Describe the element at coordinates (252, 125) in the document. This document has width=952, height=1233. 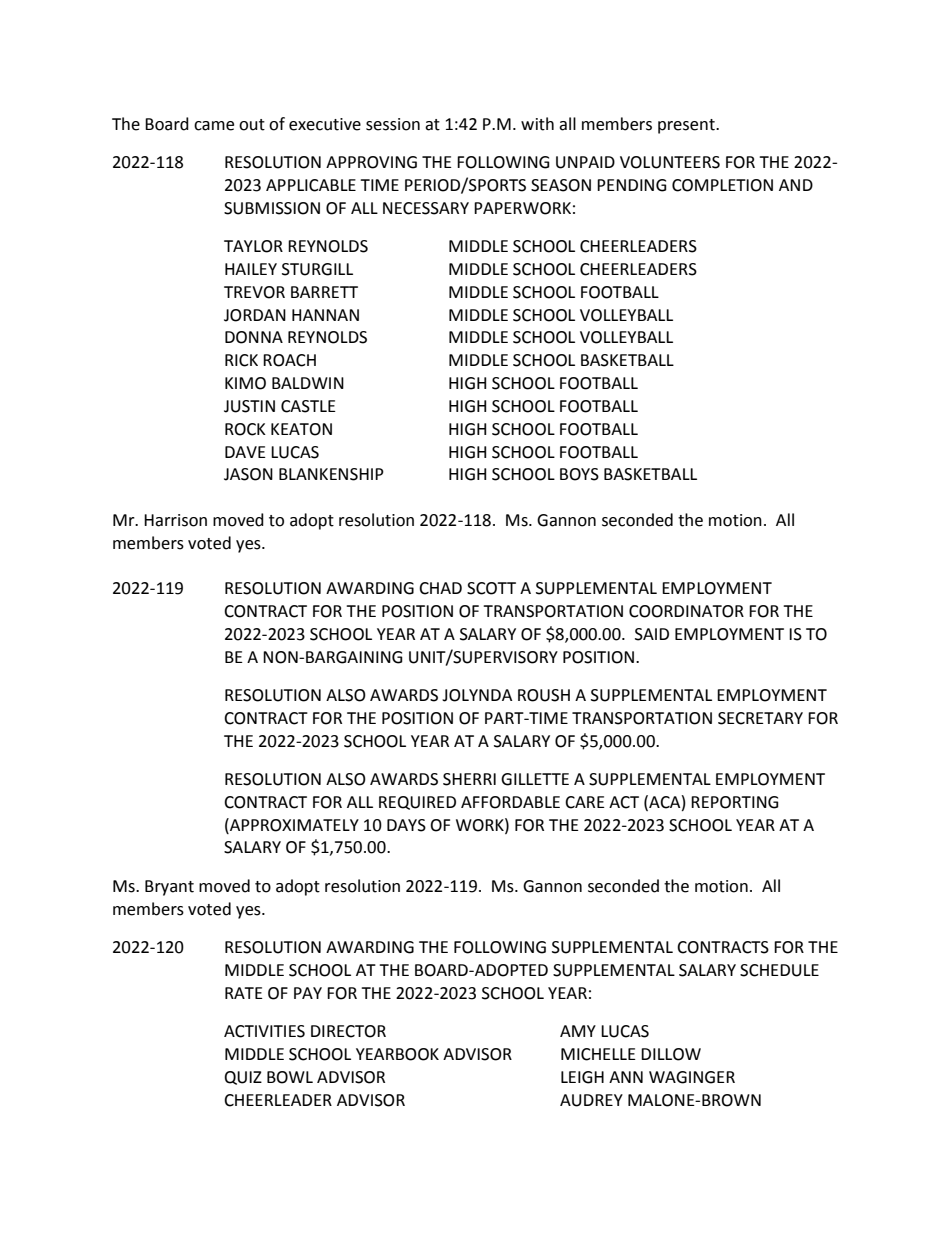
I see `out` at that location.
